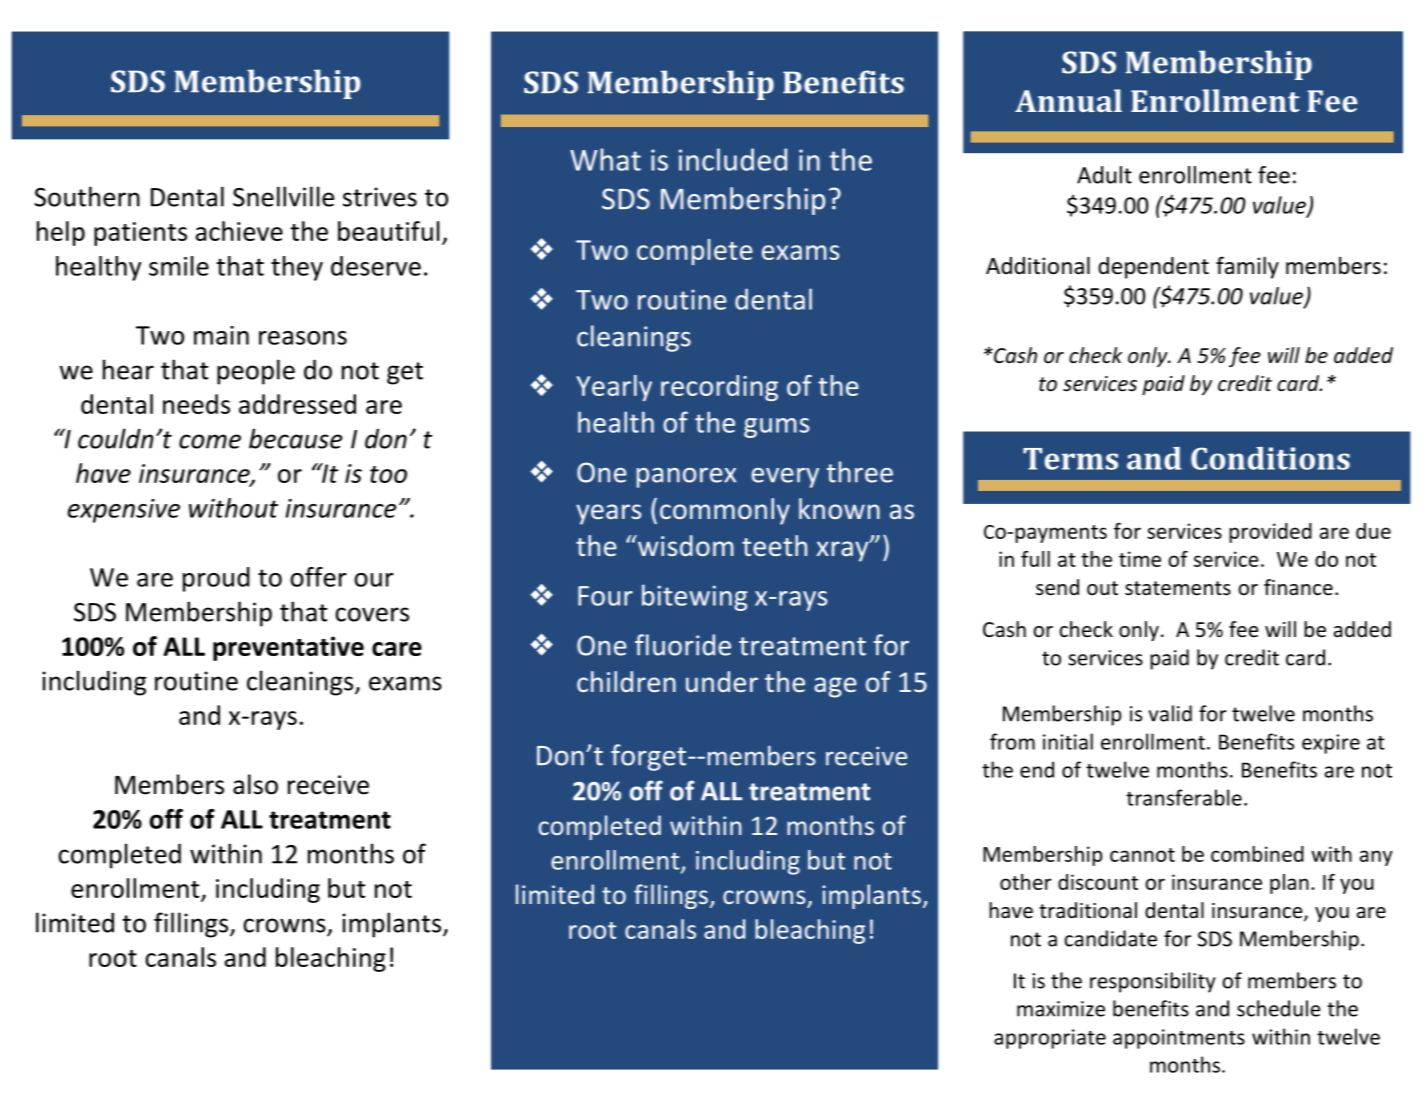 This image has height=1102, width=1427. Describe the element at coordinates (733, 159) in the image. I see `included` at that location.
